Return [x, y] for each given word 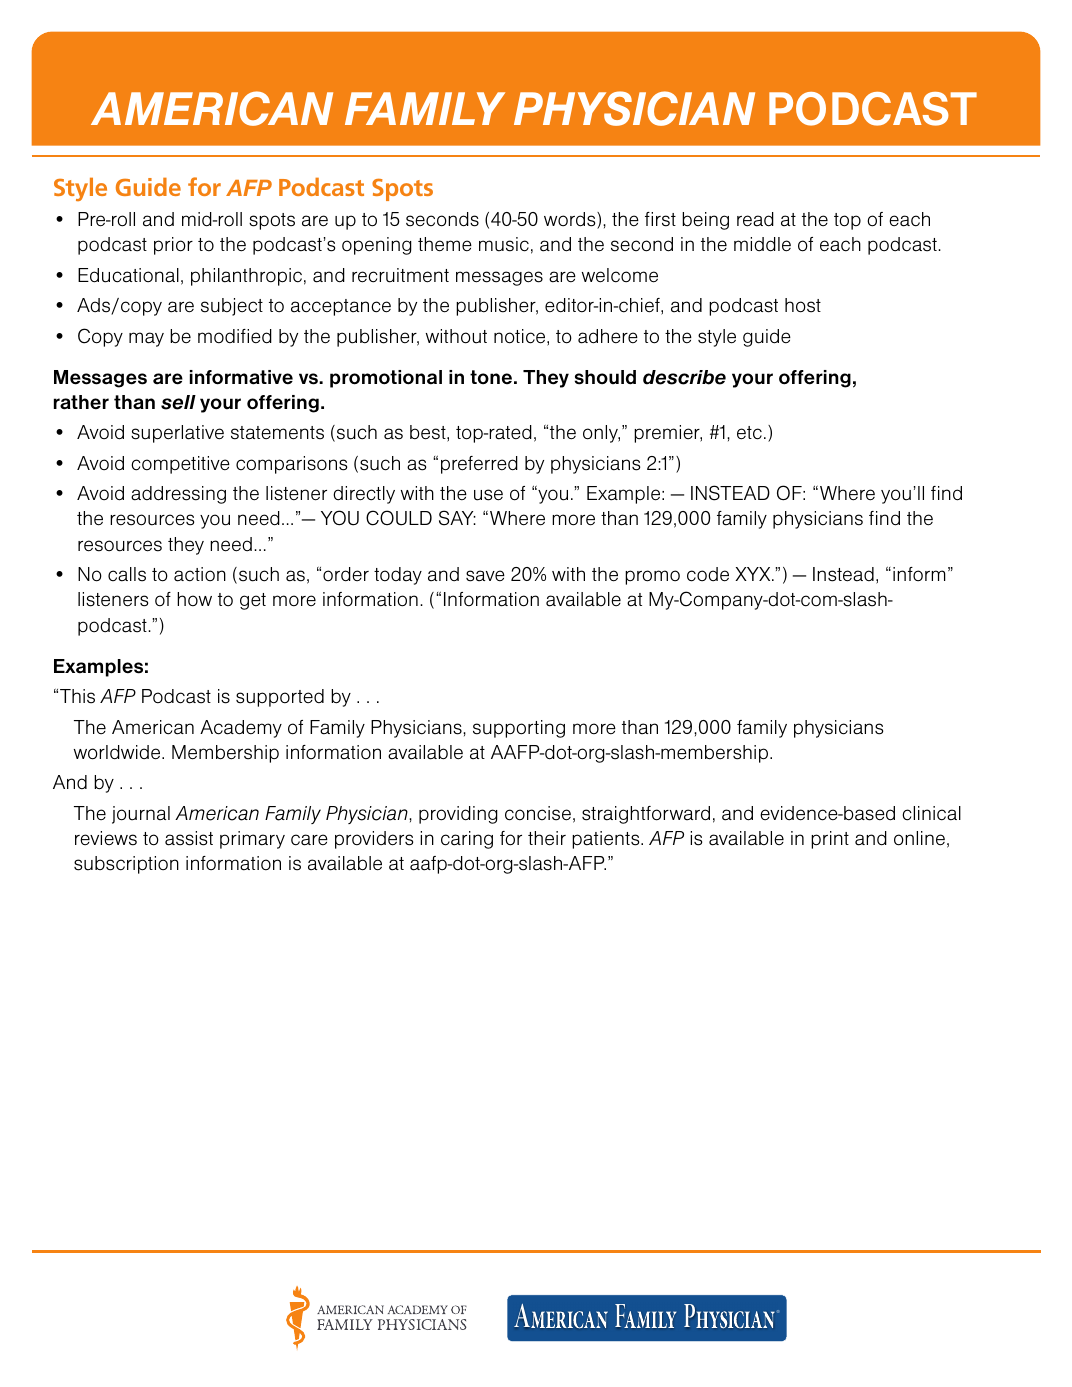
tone [491, 377]
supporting [519, 729]
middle [762, 244]
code [708, 574]
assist [189, 838]
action [200, 574]
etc [749, 433]
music [504, 244]
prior [173, 246]
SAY [457, 518]
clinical [931, 813]
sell [178, 402]
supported [280, 698]
